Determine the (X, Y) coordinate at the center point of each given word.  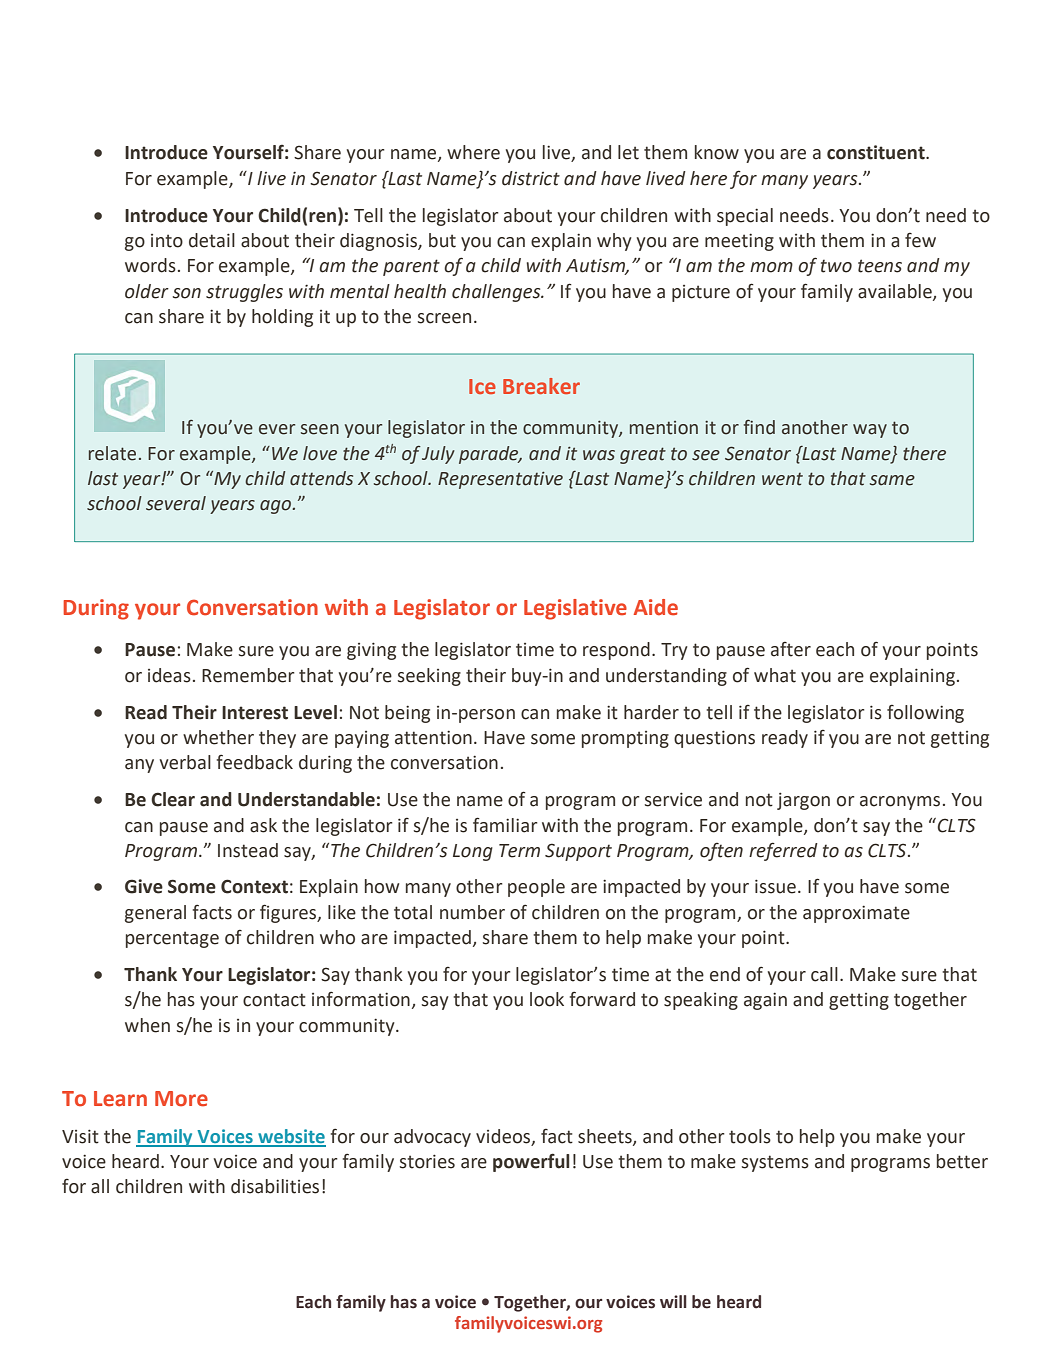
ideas (169, 675)
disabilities (275, 1186)
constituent (877, 152)
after (791, 649)
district (531, 178)
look (547, 999)
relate (112, 453)
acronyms (900, 803)
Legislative (575, 609)
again (765, 1001)
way (870, 431)
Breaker (541, 386)
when (147, 1025)
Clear (173, 799)
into (167, 241)
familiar (505, 825)
